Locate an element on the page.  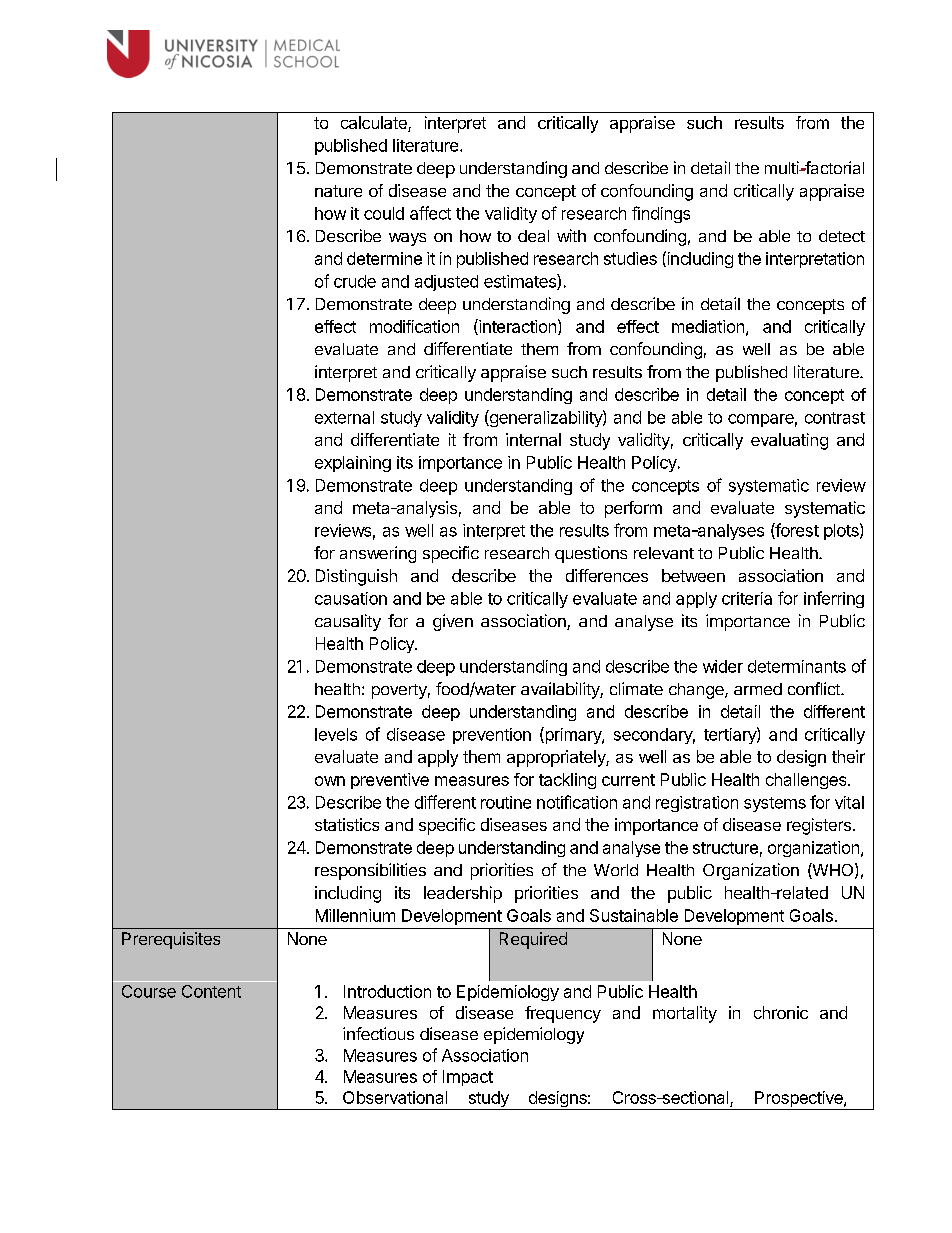
Content is located at coordinates (211, 991).
